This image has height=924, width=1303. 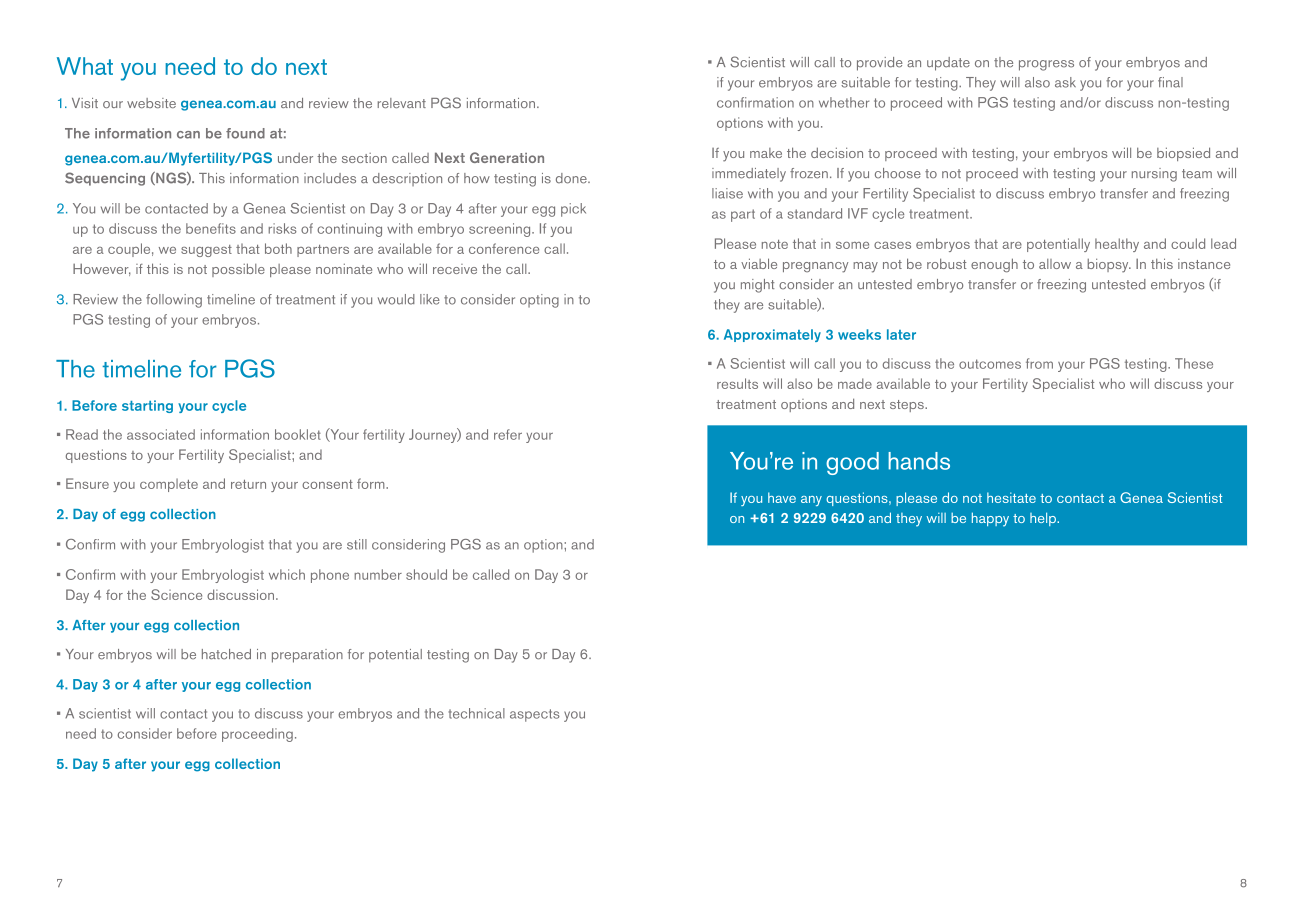 I want to click on help, so click(x=1044, y=519).
